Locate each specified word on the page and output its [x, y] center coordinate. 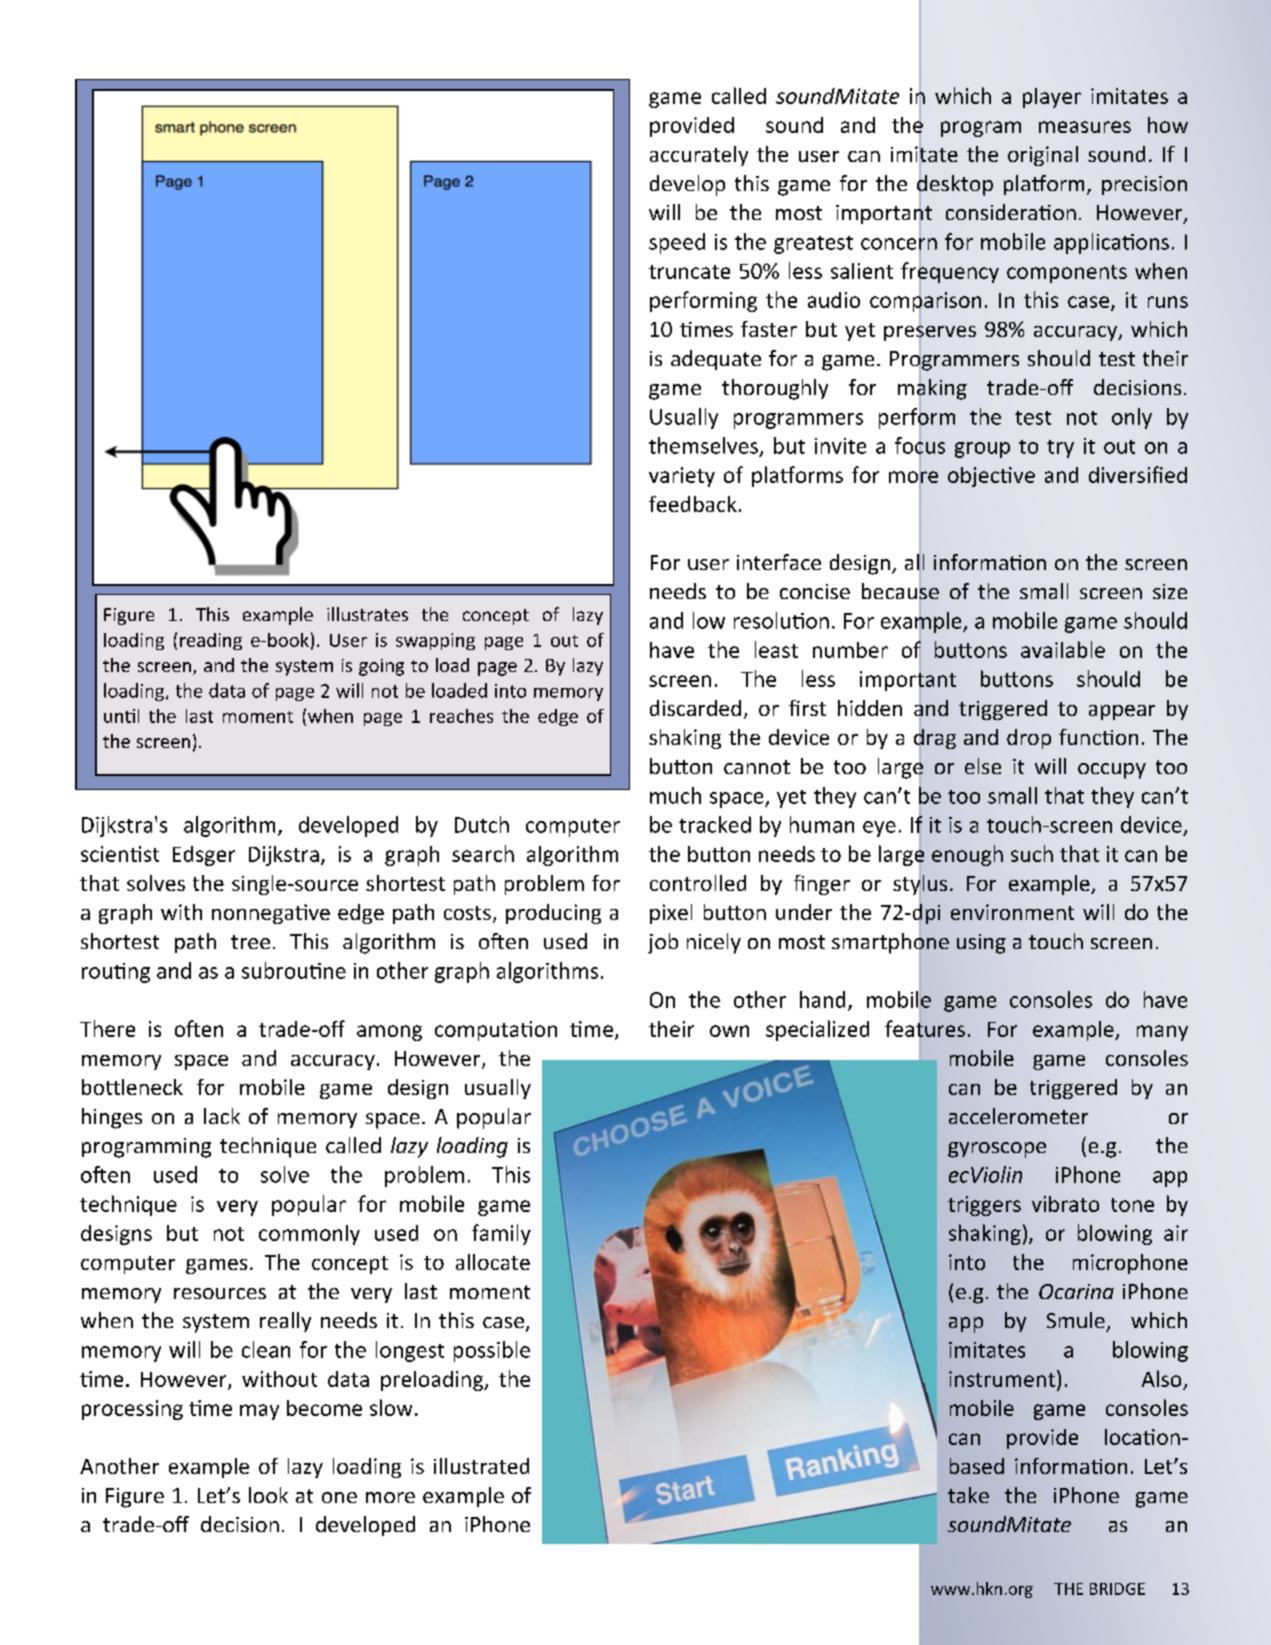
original [1043, 156]
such [1032, 853]
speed [677, 243]
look [268, 1495]
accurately [699, 156]
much [675, 795]
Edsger [204, 856]
